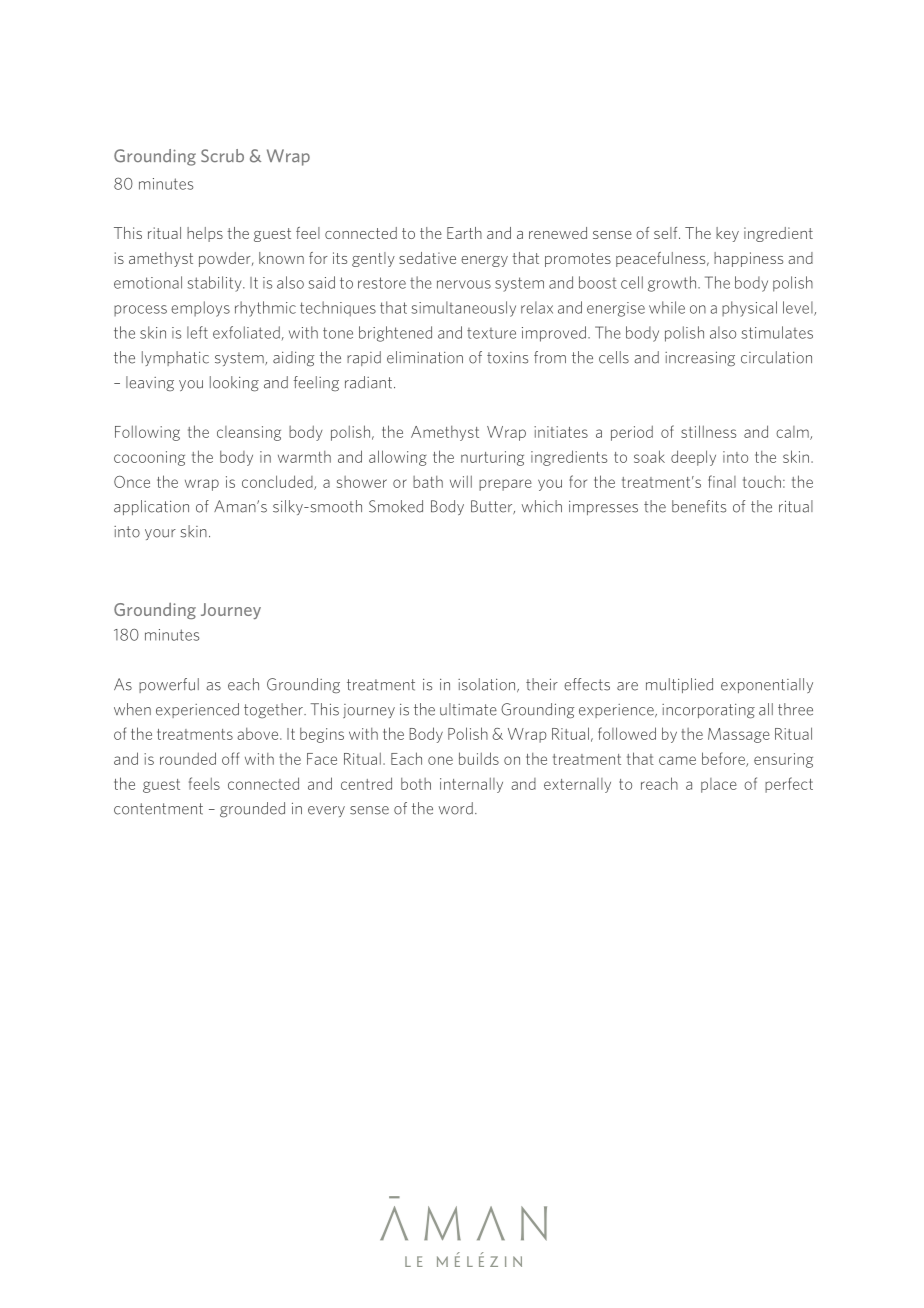  I want to click on contentment, so click(158, 809).
